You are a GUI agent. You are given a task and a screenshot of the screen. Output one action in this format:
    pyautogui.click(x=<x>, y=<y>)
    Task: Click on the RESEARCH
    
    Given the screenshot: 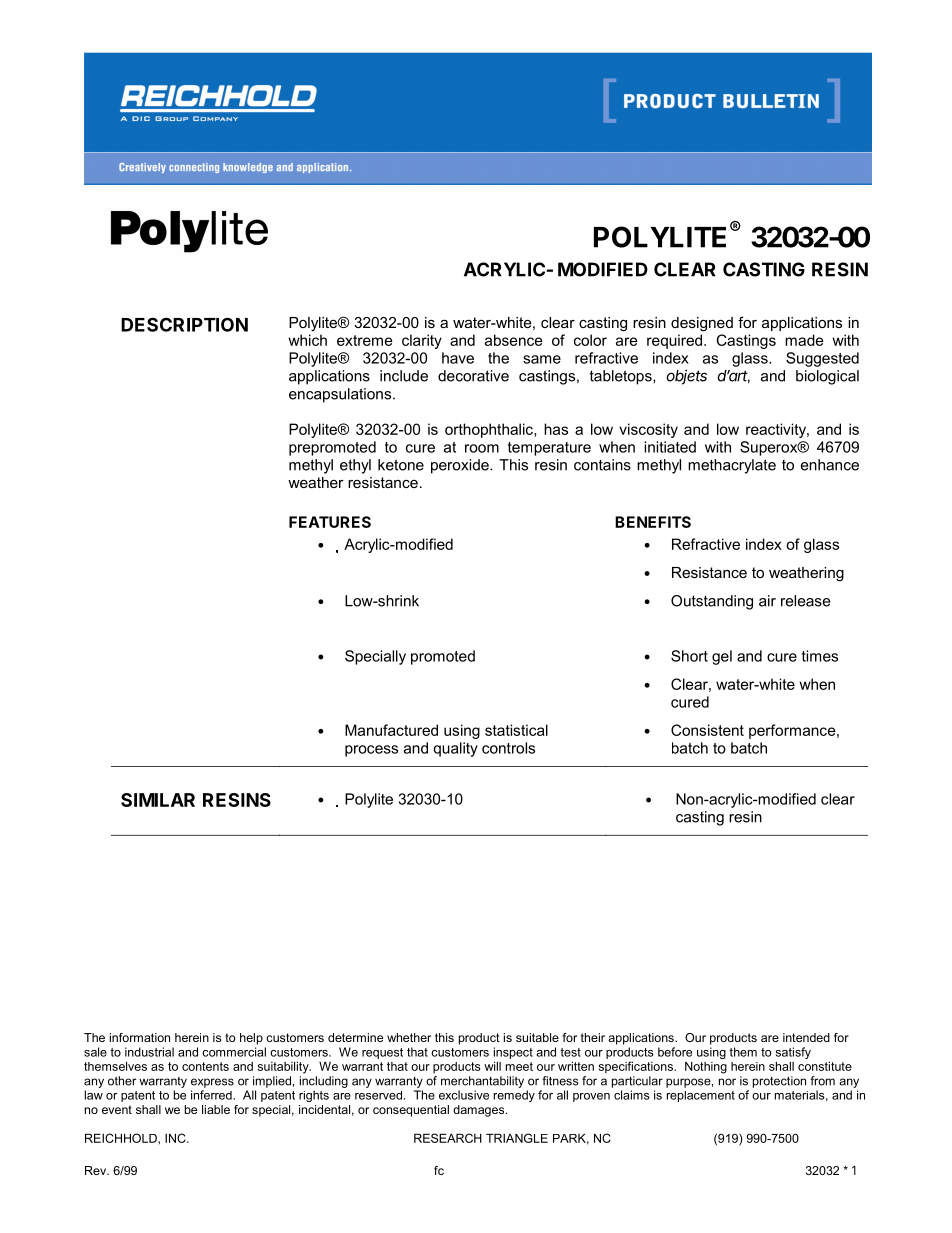 What is the action you would take?
    pyautogui.click(x=448, y=1138)
